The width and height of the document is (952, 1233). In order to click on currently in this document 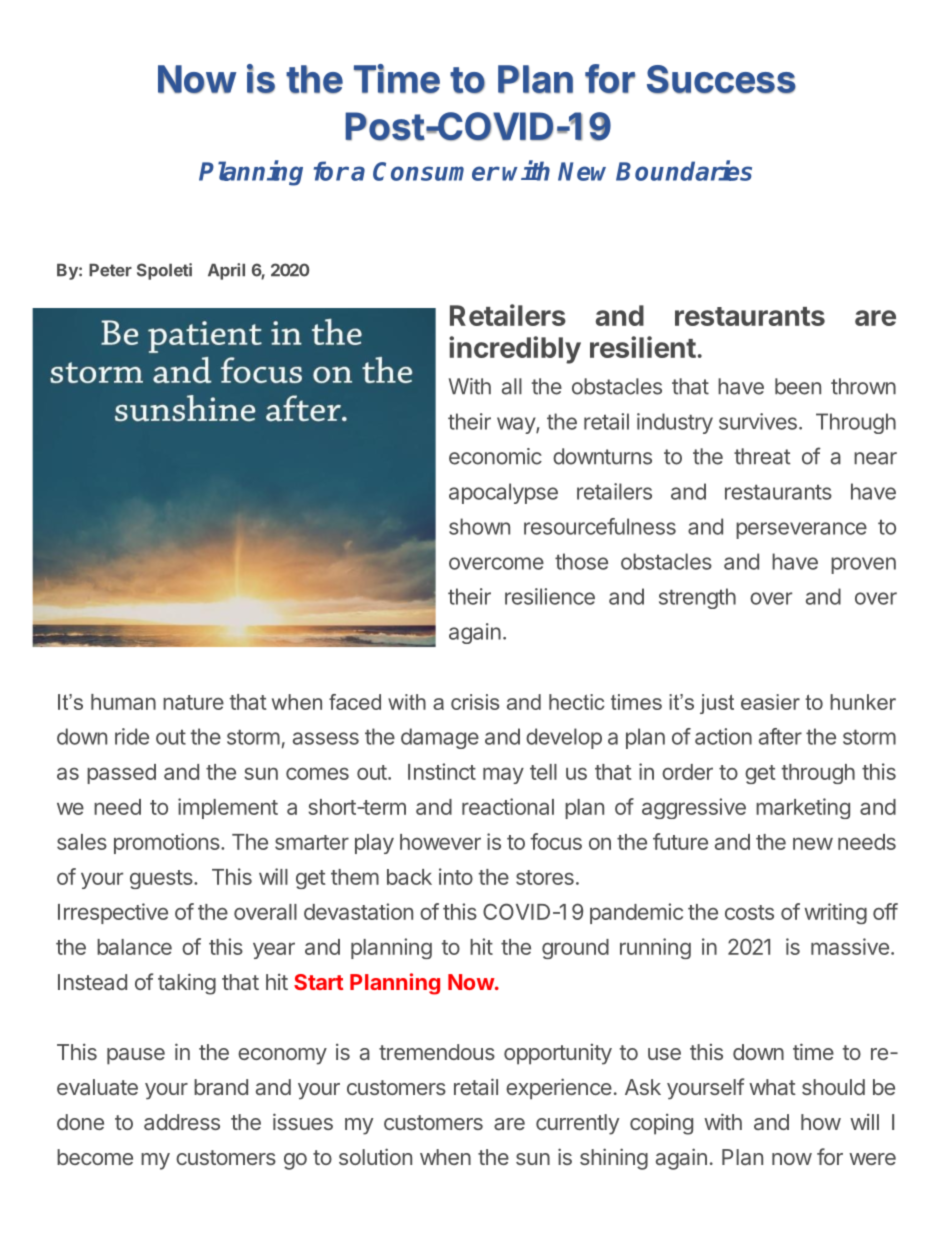, I will do `click(577, 1124)`.
